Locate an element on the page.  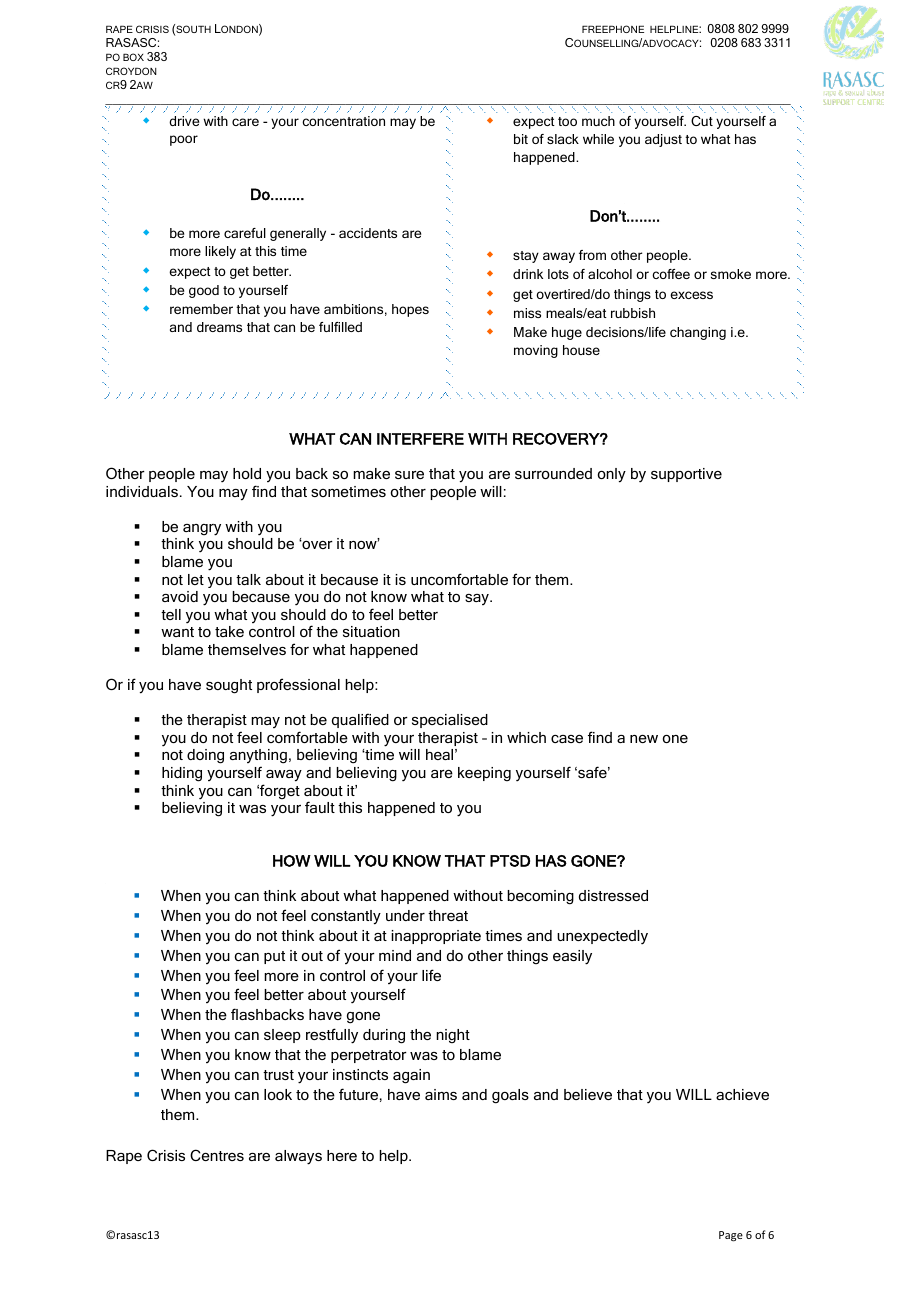
changing is located at coordinates (698, 333).
